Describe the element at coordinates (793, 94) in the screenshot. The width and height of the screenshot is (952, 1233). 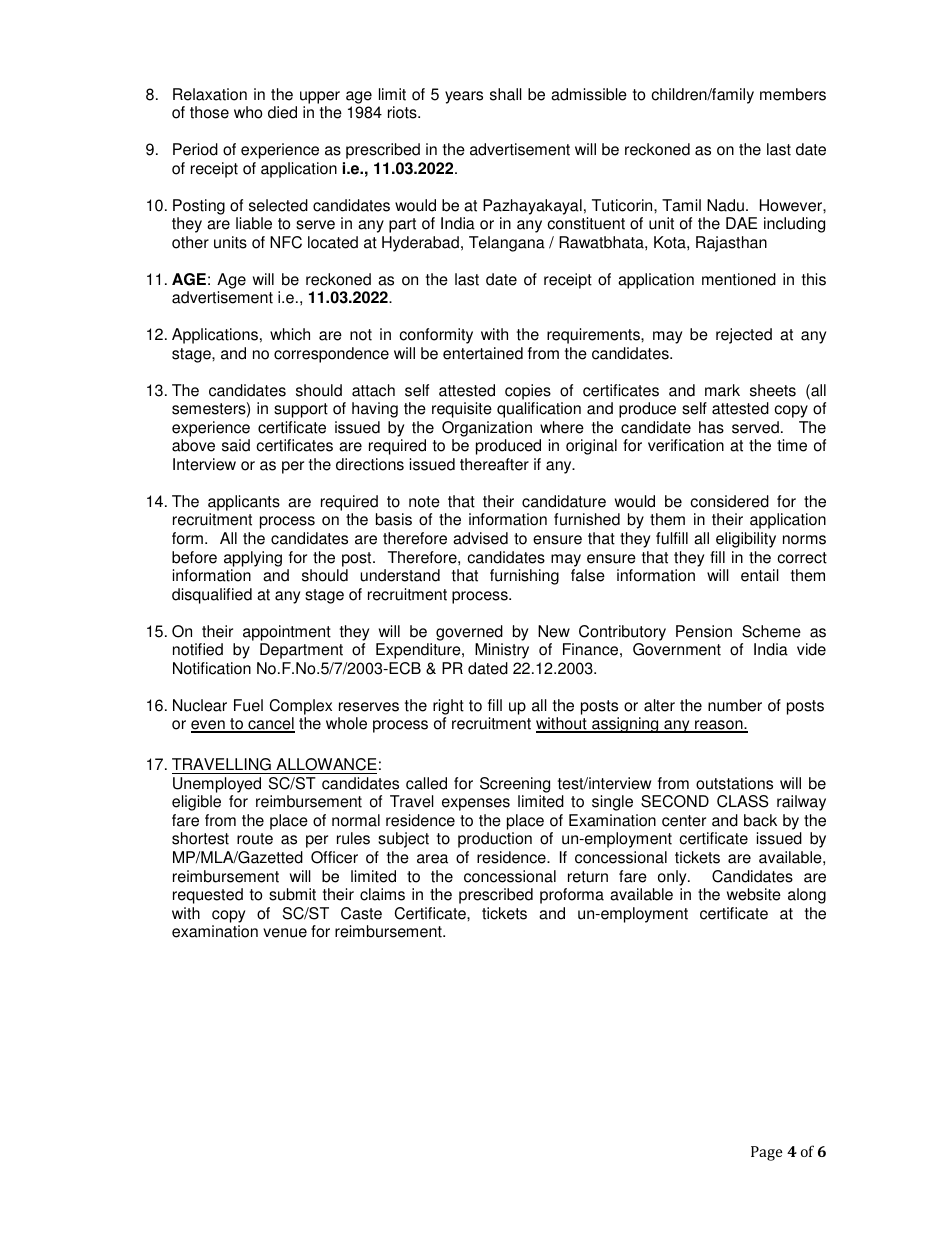
I see `members` at that location.
